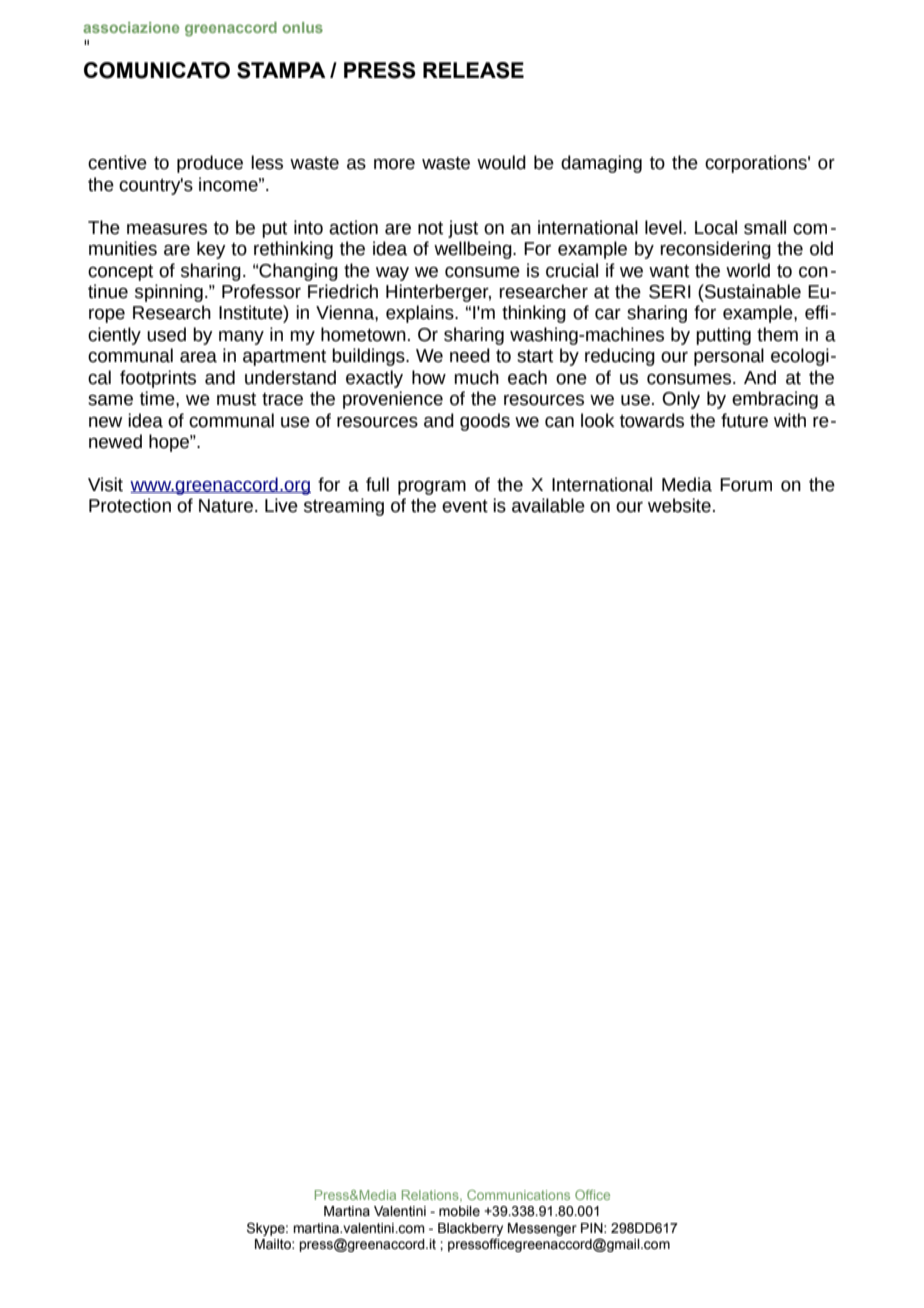 The width and height of the screenshot is (924, 1308). What do you see at coordinates (474, 250) in the screenshot?
I see `wellbeing` at bounding box center [474, 250].
